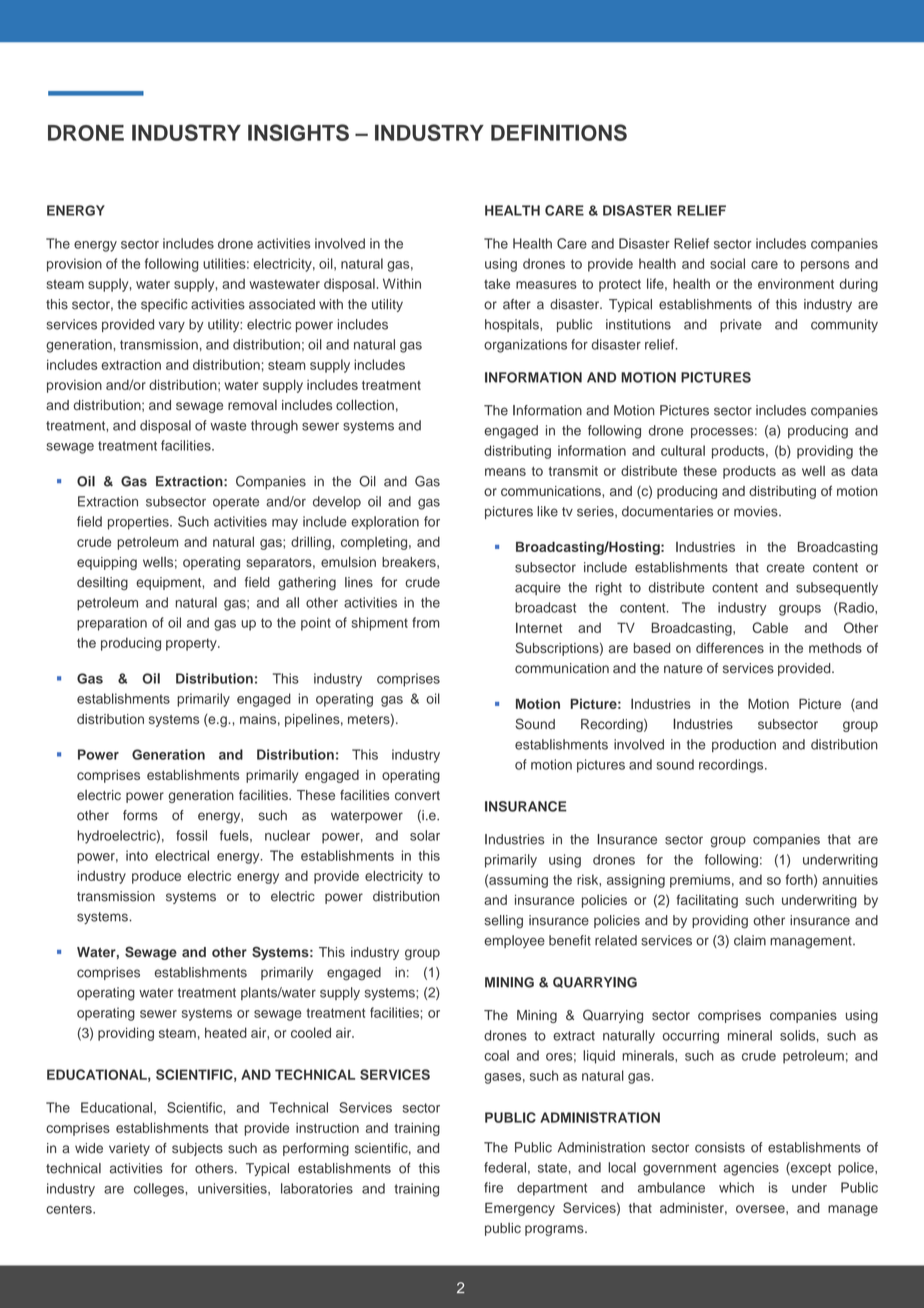 The height and width of the screenshot is (1308, 924). Describe the element at coordinates (298, 132) in the screenshot. I see `INSIGHTS` at that location.
